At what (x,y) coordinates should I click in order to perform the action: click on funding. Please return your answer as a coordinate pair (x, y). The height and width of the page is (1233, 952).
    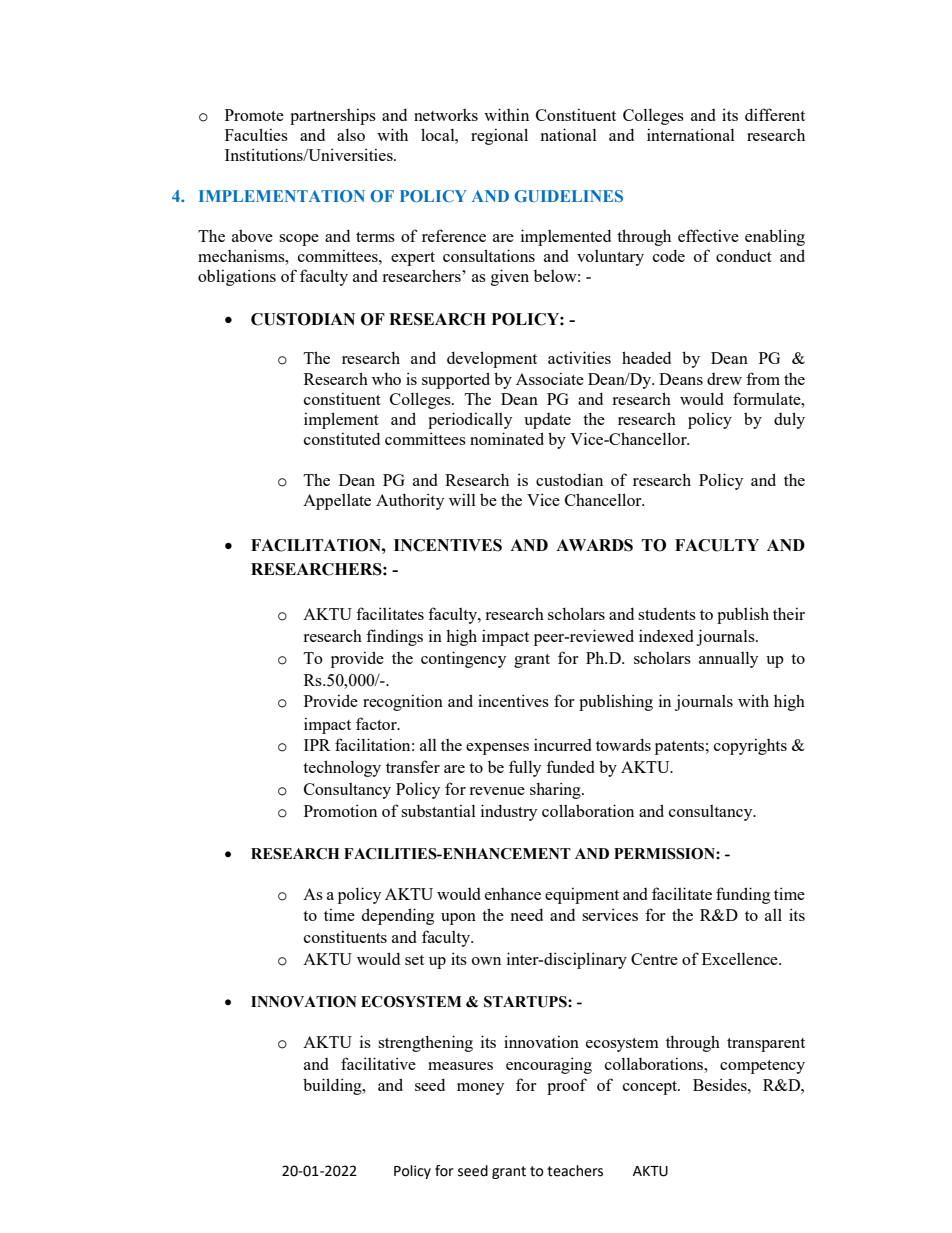
    Looking at the image, I should click on (743, 895).
